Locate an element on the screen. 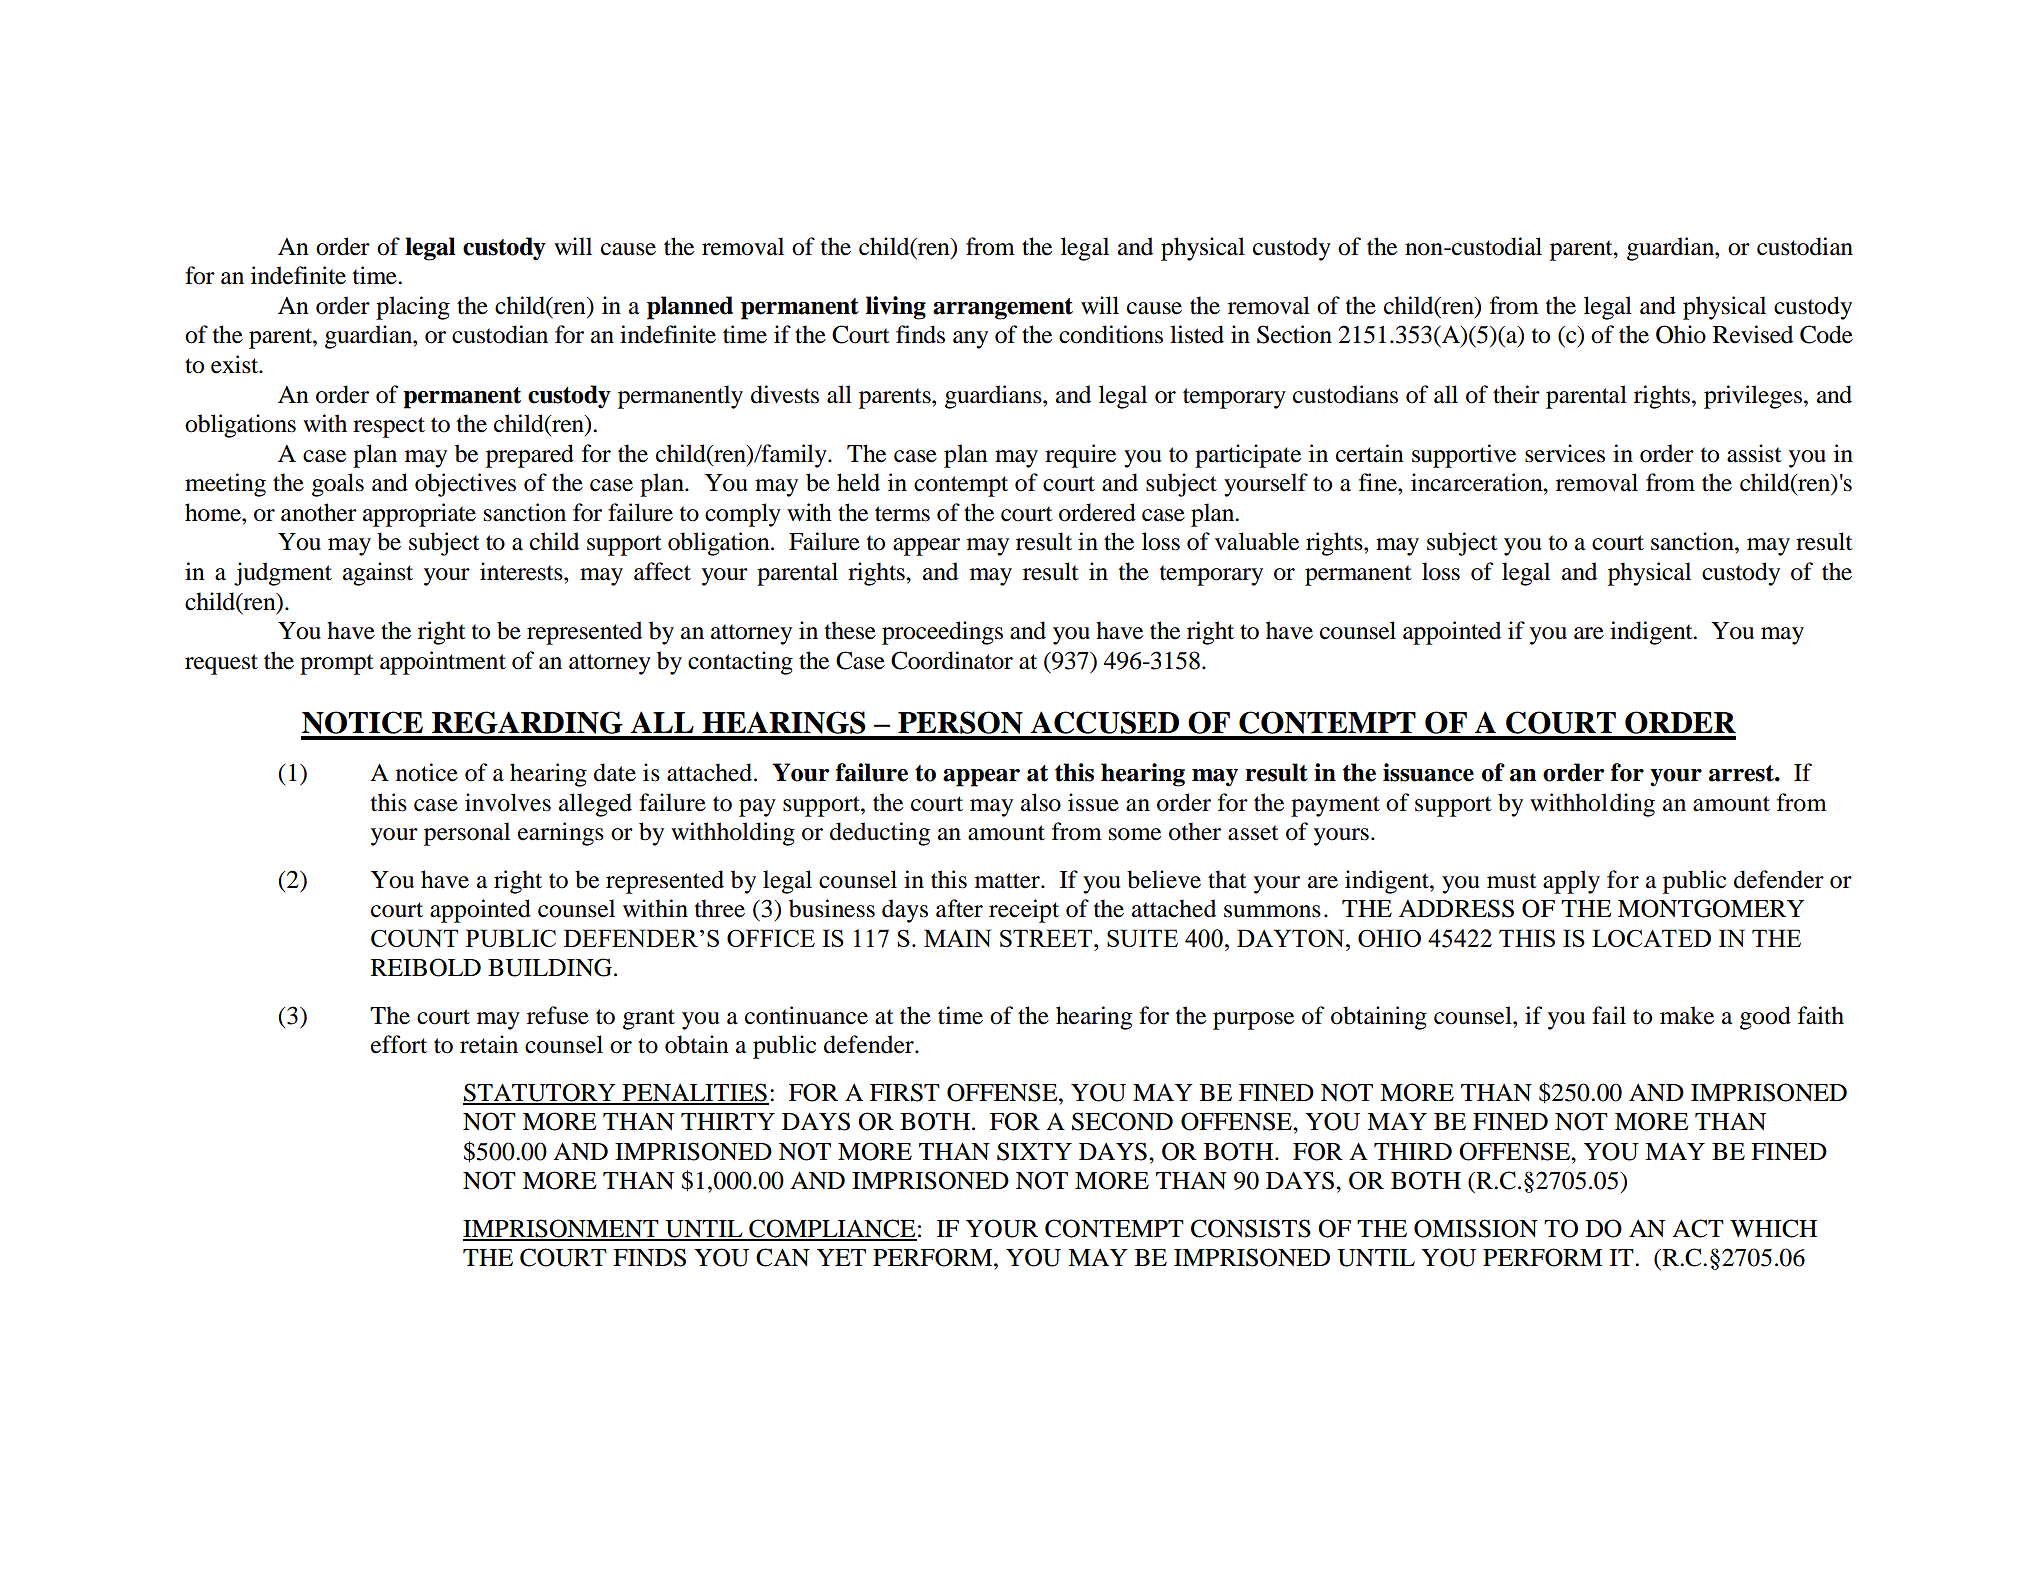  any is located at coordinates (970, 340).
